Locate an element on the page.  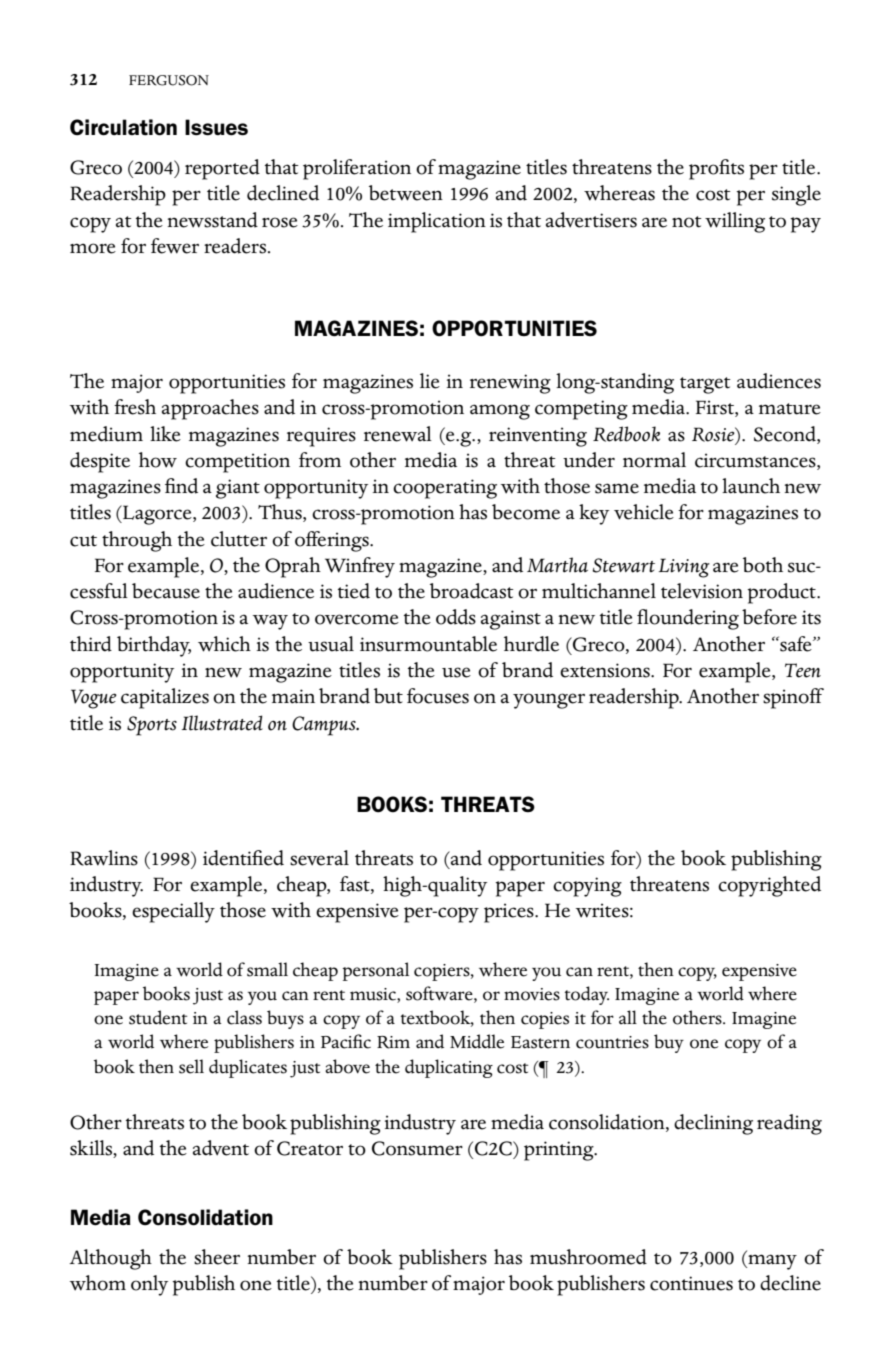
student is located at coordinates (158, 1017).
